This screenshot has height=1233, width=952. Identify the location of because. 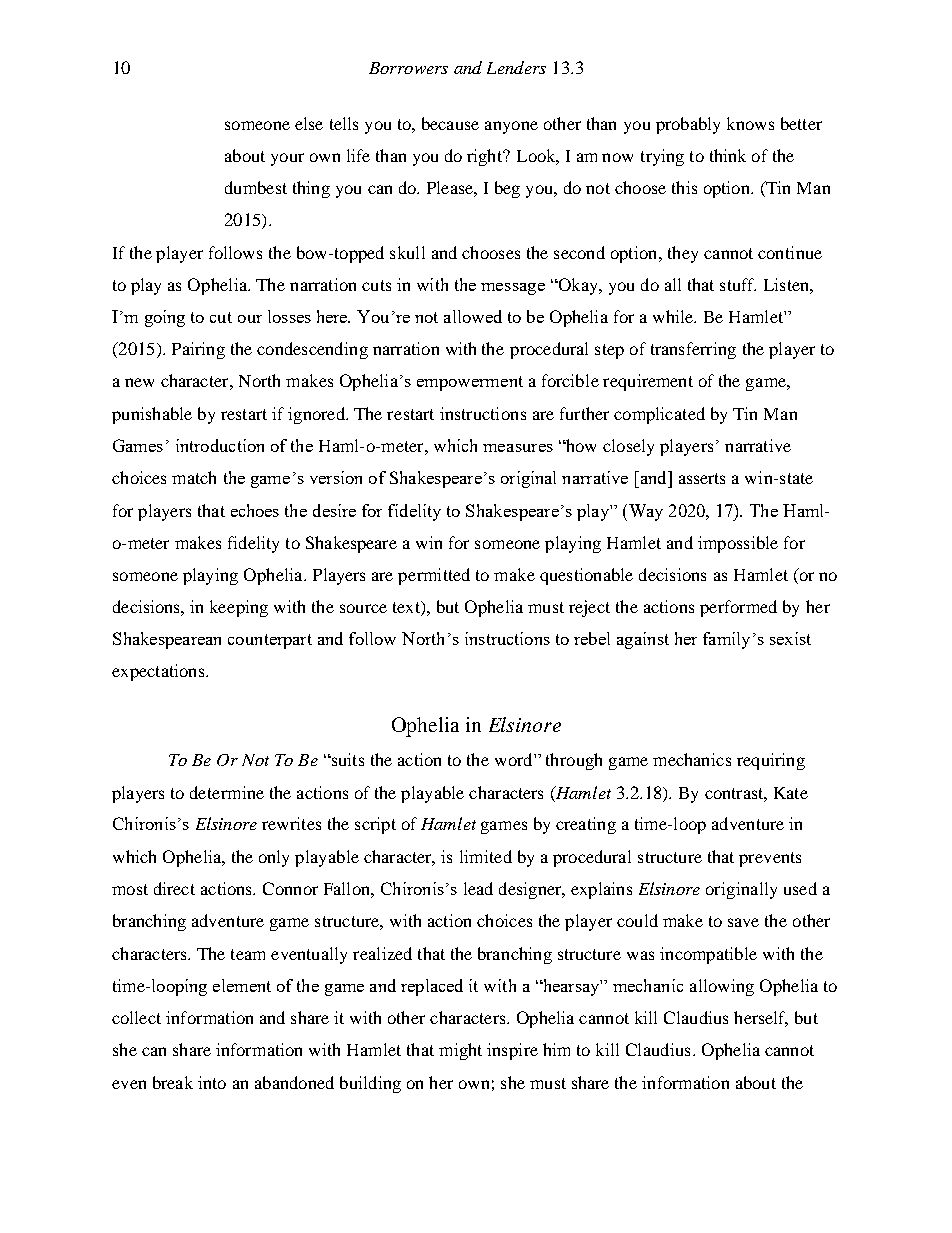
(450, 123).
